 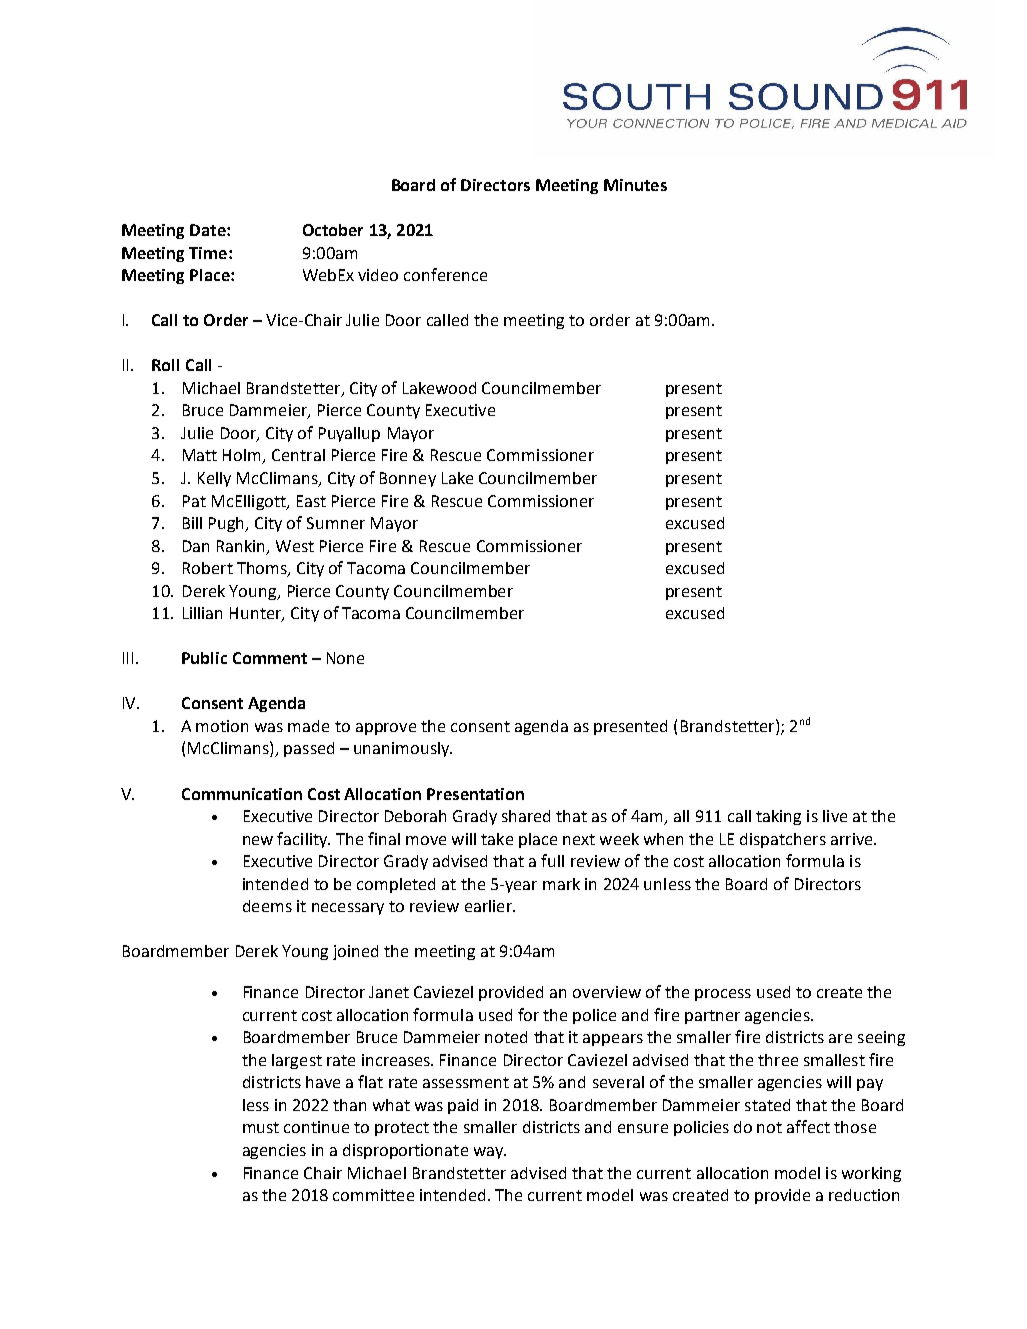 What do you see at coordinates (258, 840) in the screenshot?
I see `new` at bounding box center [258, 840].
